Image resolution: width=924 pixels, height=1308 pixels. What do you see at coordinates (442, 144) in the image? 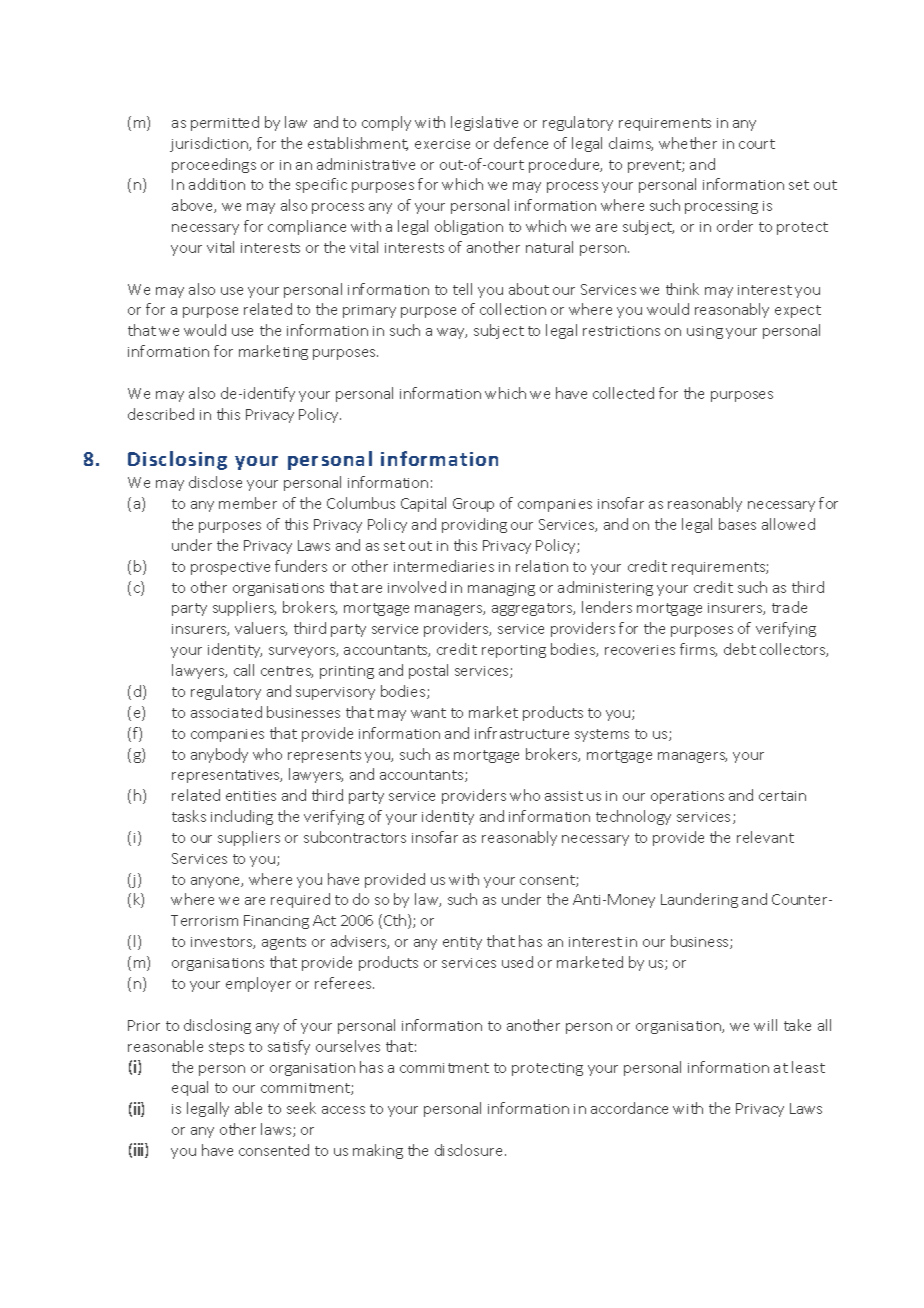
I see `exercise` at bounding box center [442, 144].
